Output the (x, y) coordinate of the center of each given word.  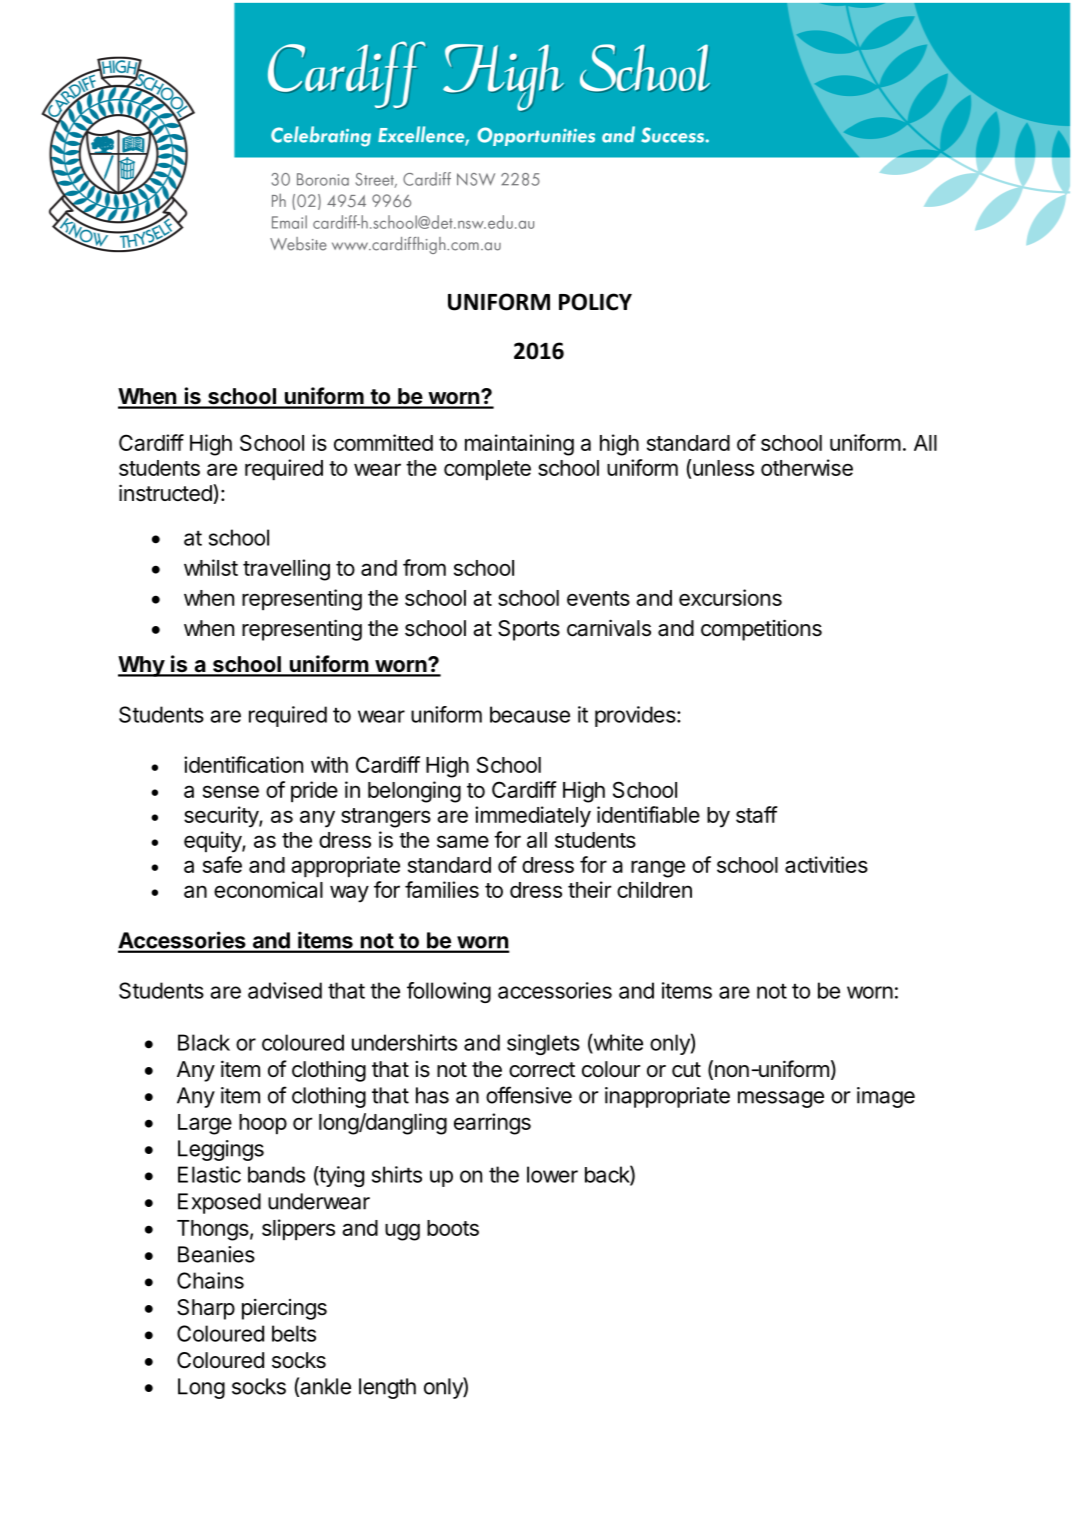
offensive (529, 1095)
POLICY (595, 302)
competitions (761, 630)
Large (205, 1124)
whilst (211, 567)
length (387, 1388)
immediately (533, 817)
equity (213, 842)
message (781, 1099)
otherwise (807, 467)
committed (383, 442)
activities (826, 864)
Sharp (206, 1309)
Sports (529, 630)
